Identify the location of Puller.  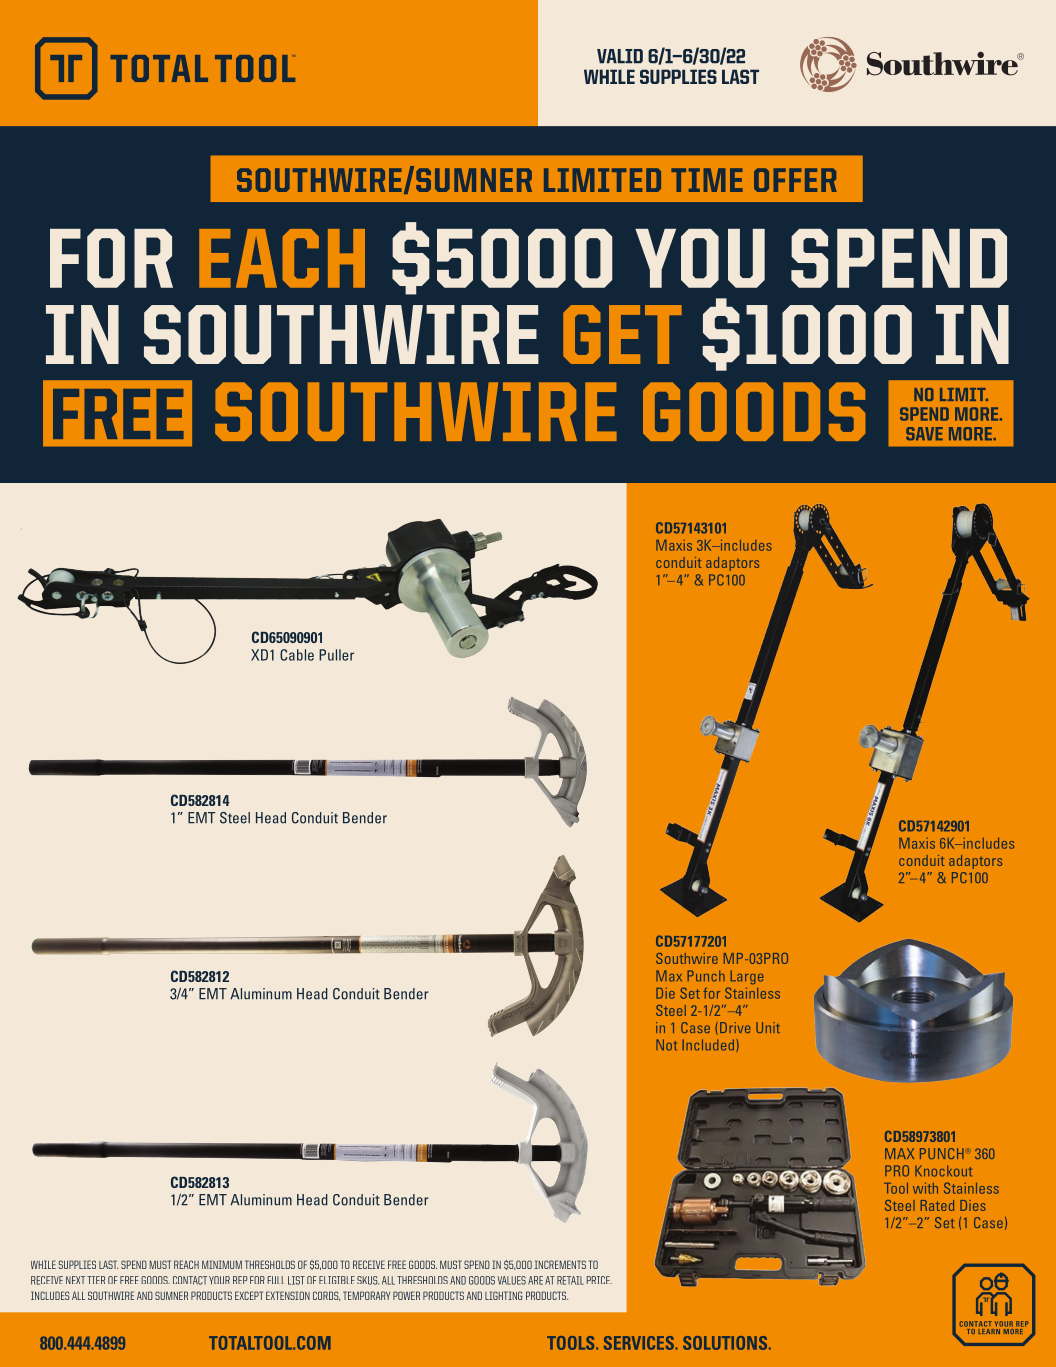
(336, 655).
